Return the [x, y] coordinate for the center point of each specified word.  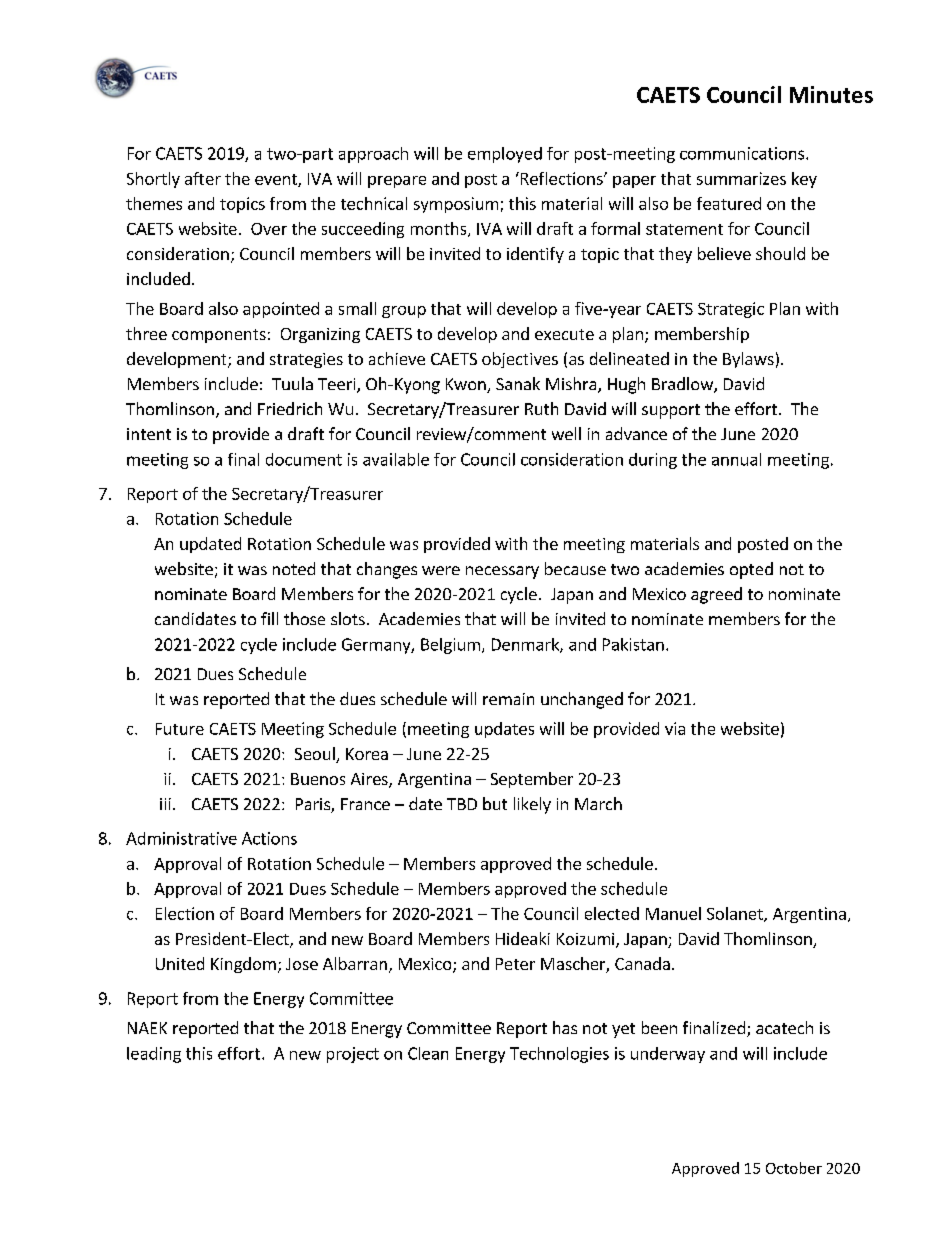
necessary [502, 572]
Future [180, 729]
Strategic [731, 310]
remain [508, 699]
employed [505, 155]
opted [751, 570]
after [203, 178]
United [180, 963]
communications [743, 153]
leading [154, 1055]
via [675, 728]
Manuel [673, 913]
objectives [520, 360]
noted [294, 568]
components [219, 336]
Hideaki [523, 938]
